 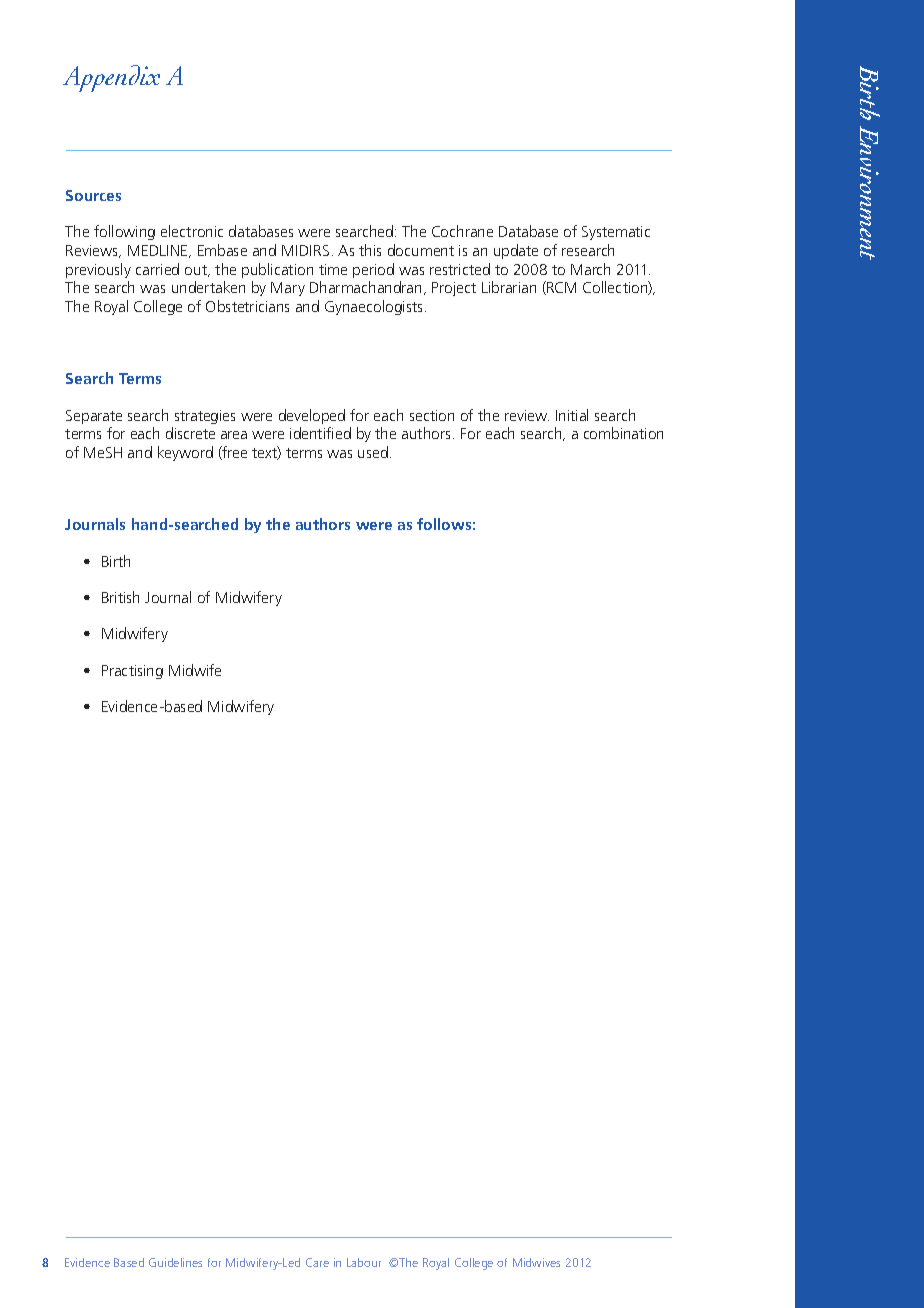 I want to click on Practising, so click(x=132, y=672).
